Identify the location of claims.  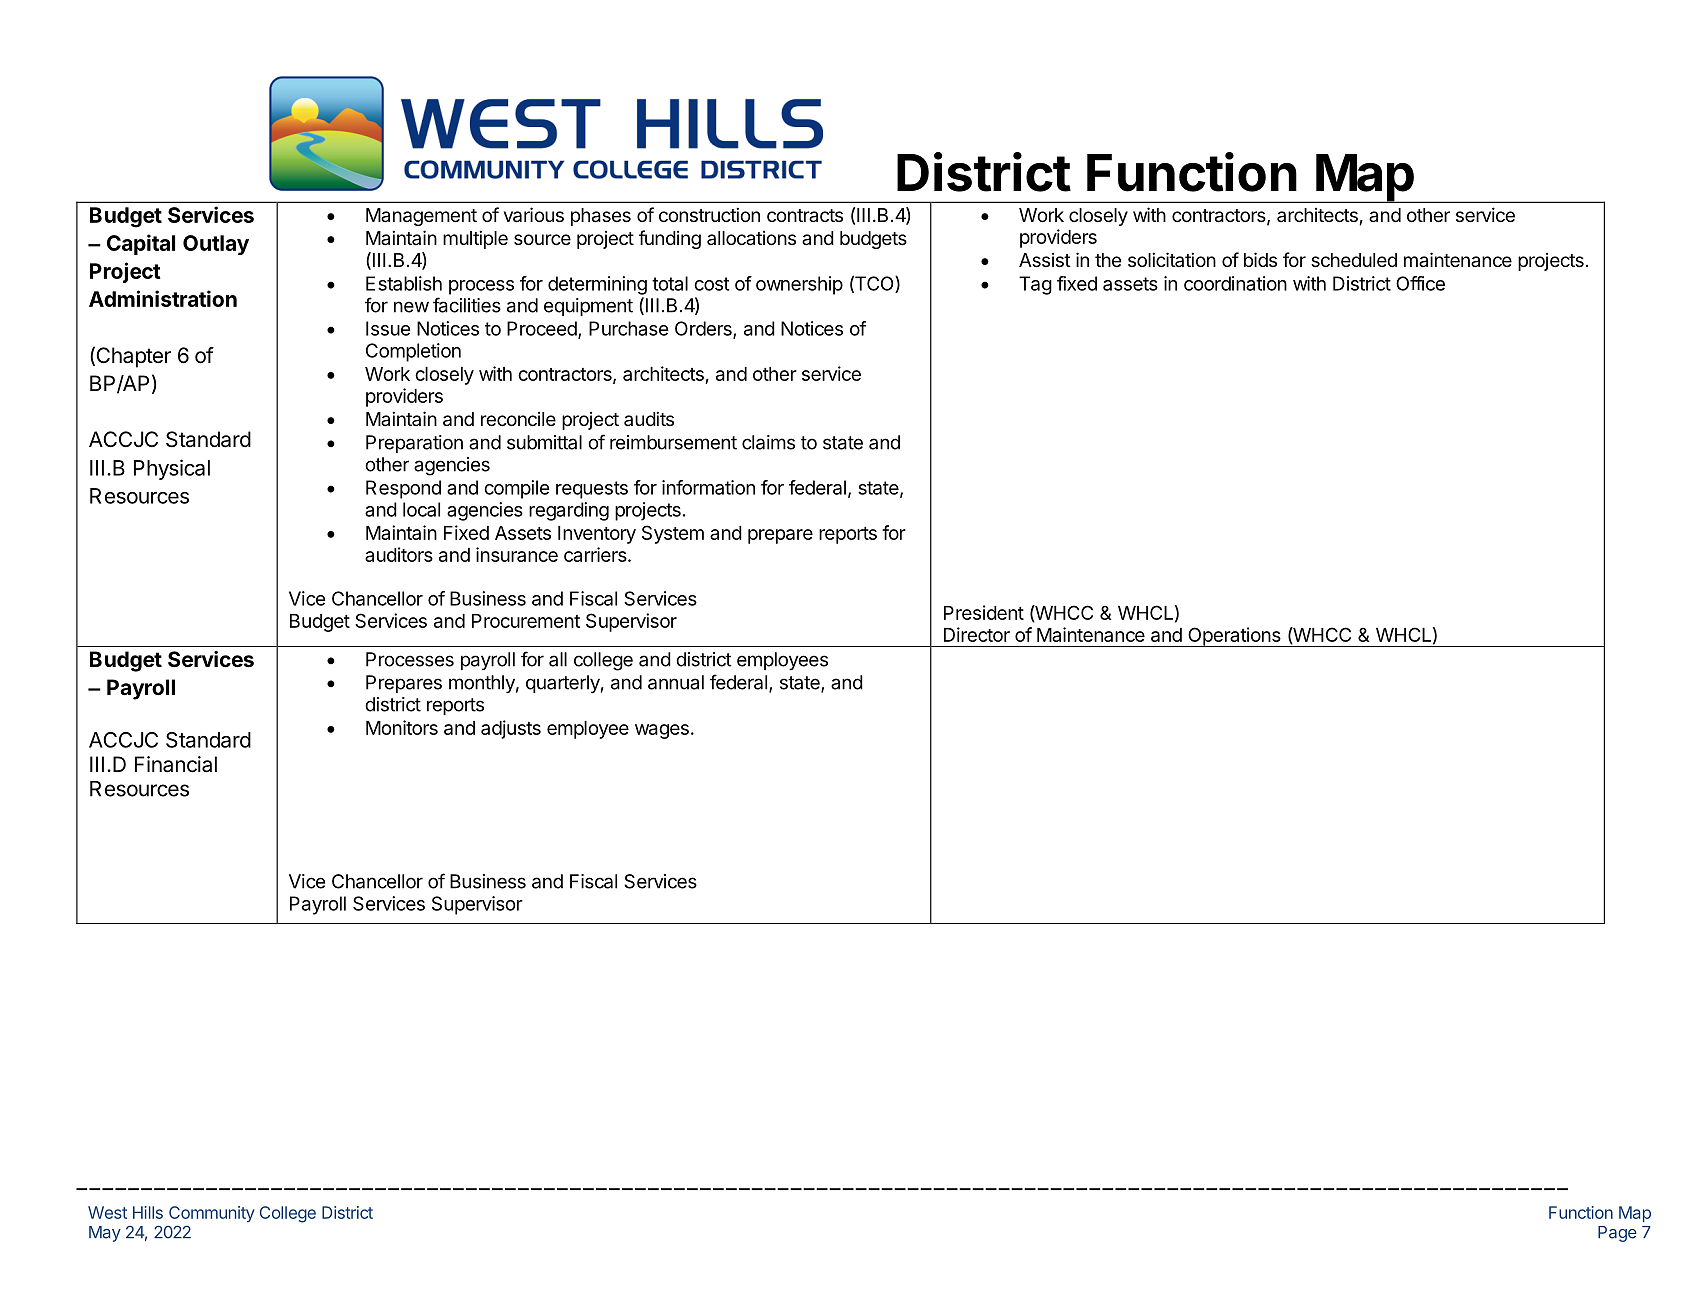
(768, 442).
